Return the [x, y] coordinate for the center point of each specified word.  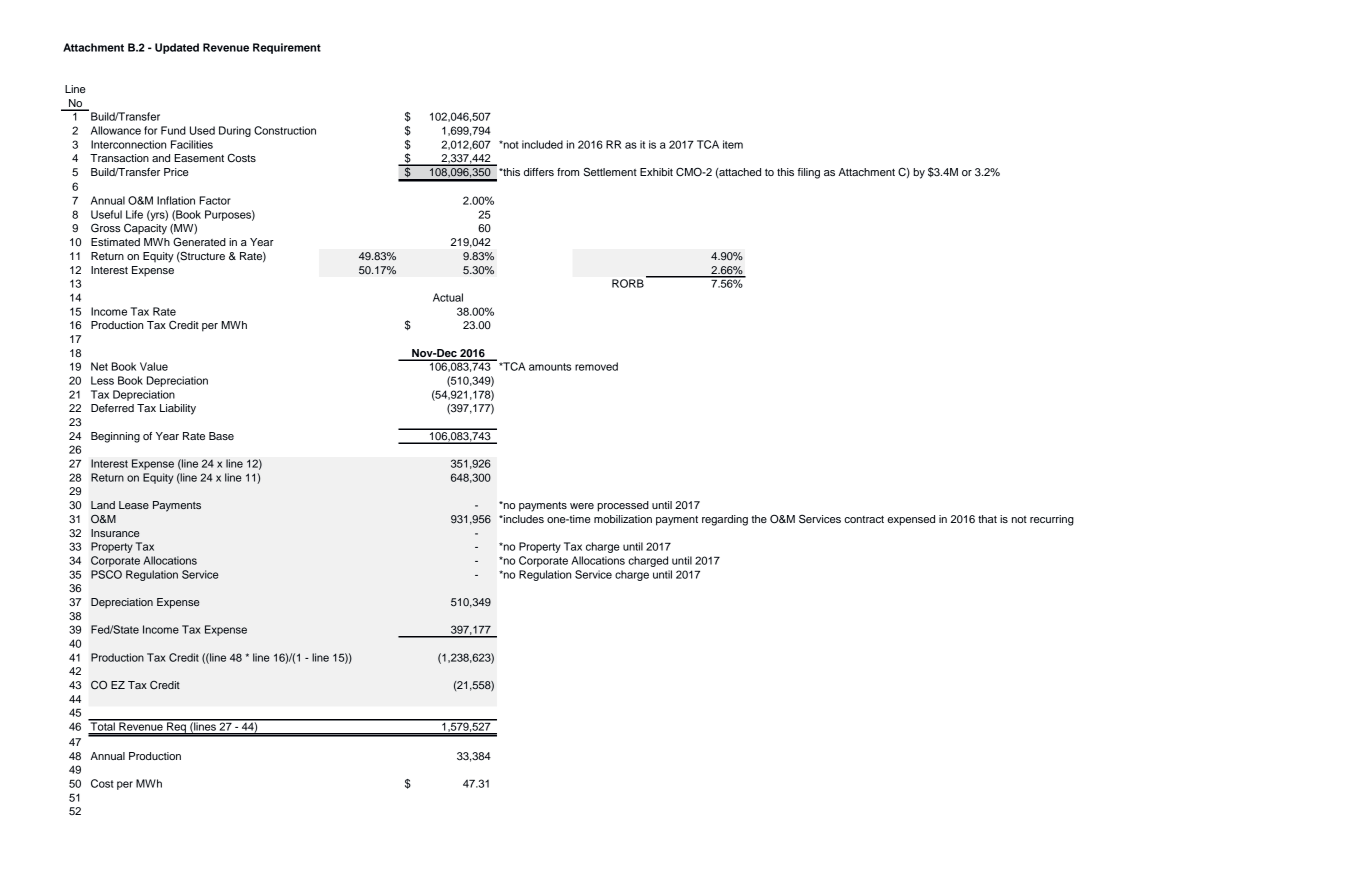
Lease [134, 505]
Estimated [115, 242]
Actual [448, 297]
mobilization [623, 519]
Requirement [287, 48]
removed [596, 366]
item [733, 144]
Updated [177, 48]
